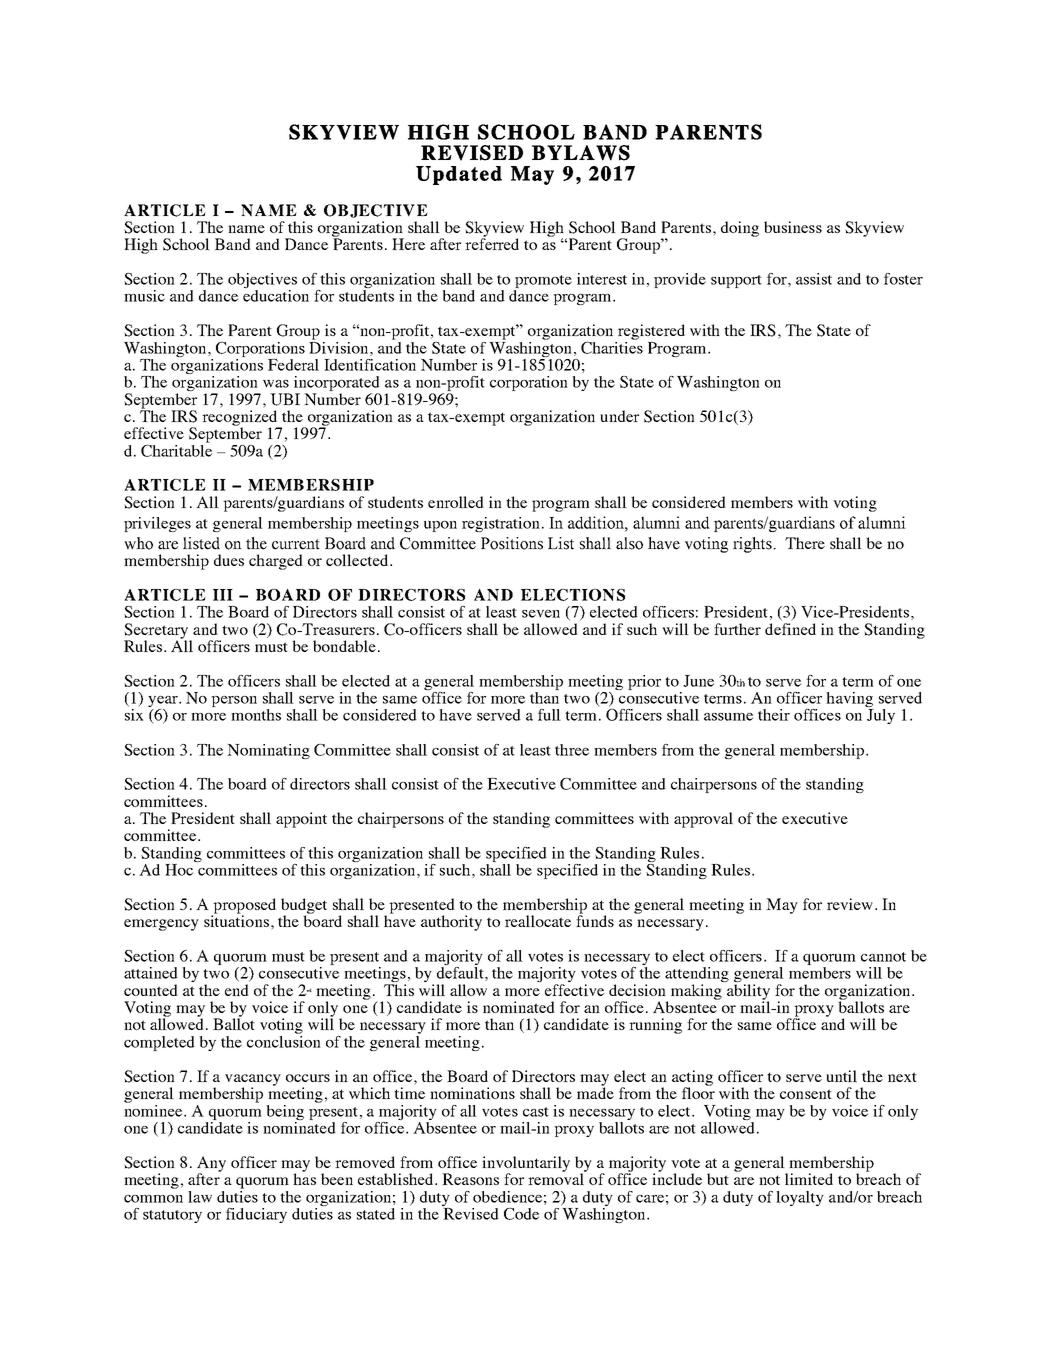 This screenshot has width=1053, height=1362. Describe the element at coordinates (179, 870) in the screenshot. I see `Hoc` at that location.
